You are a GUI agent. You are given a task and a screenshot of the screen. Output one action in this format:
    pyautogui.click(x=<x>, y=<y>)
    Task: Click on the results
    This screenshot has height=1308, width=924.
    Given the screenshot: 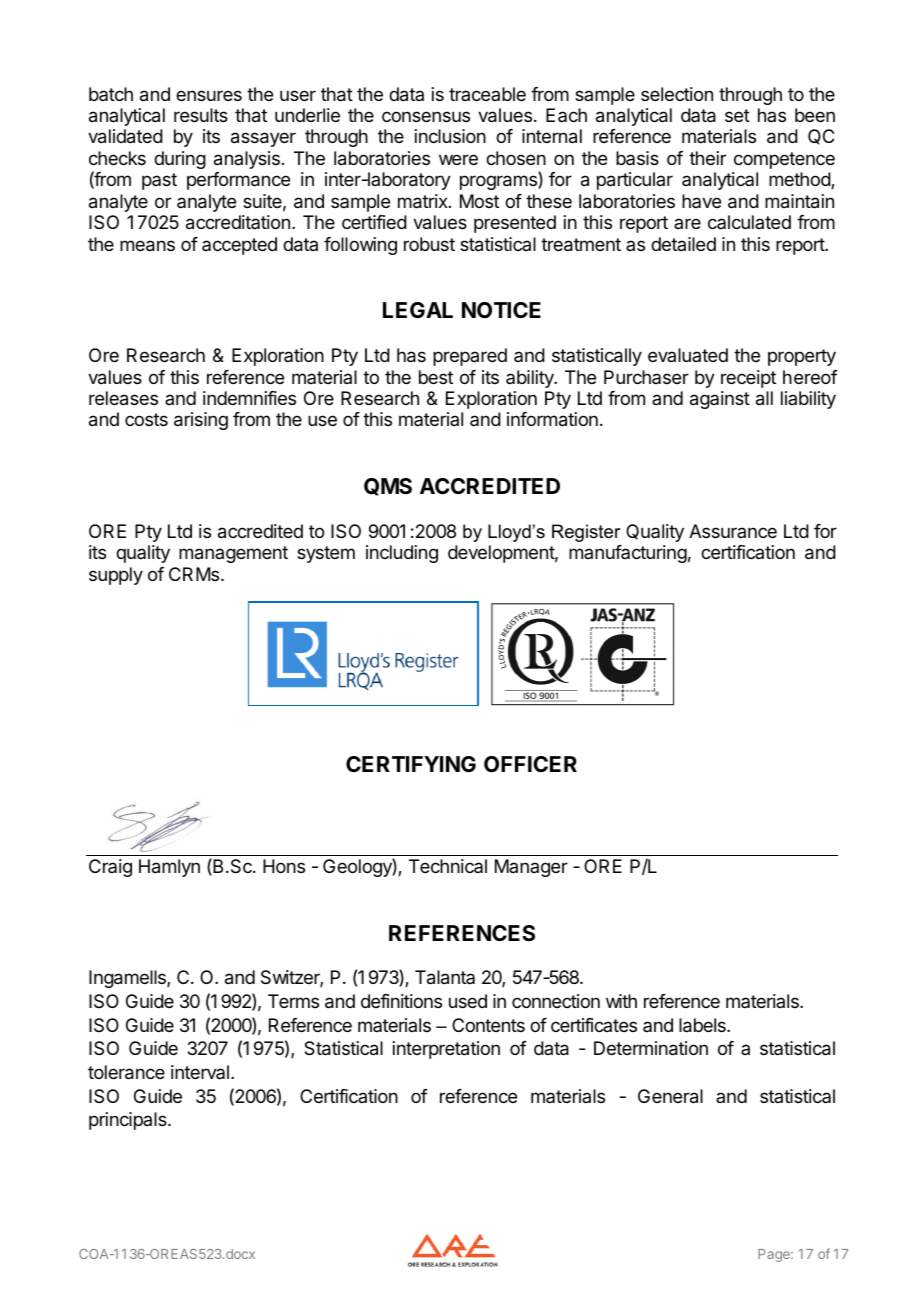 What is the action you would take?
    pyautogui.click(x=201, y=115)
